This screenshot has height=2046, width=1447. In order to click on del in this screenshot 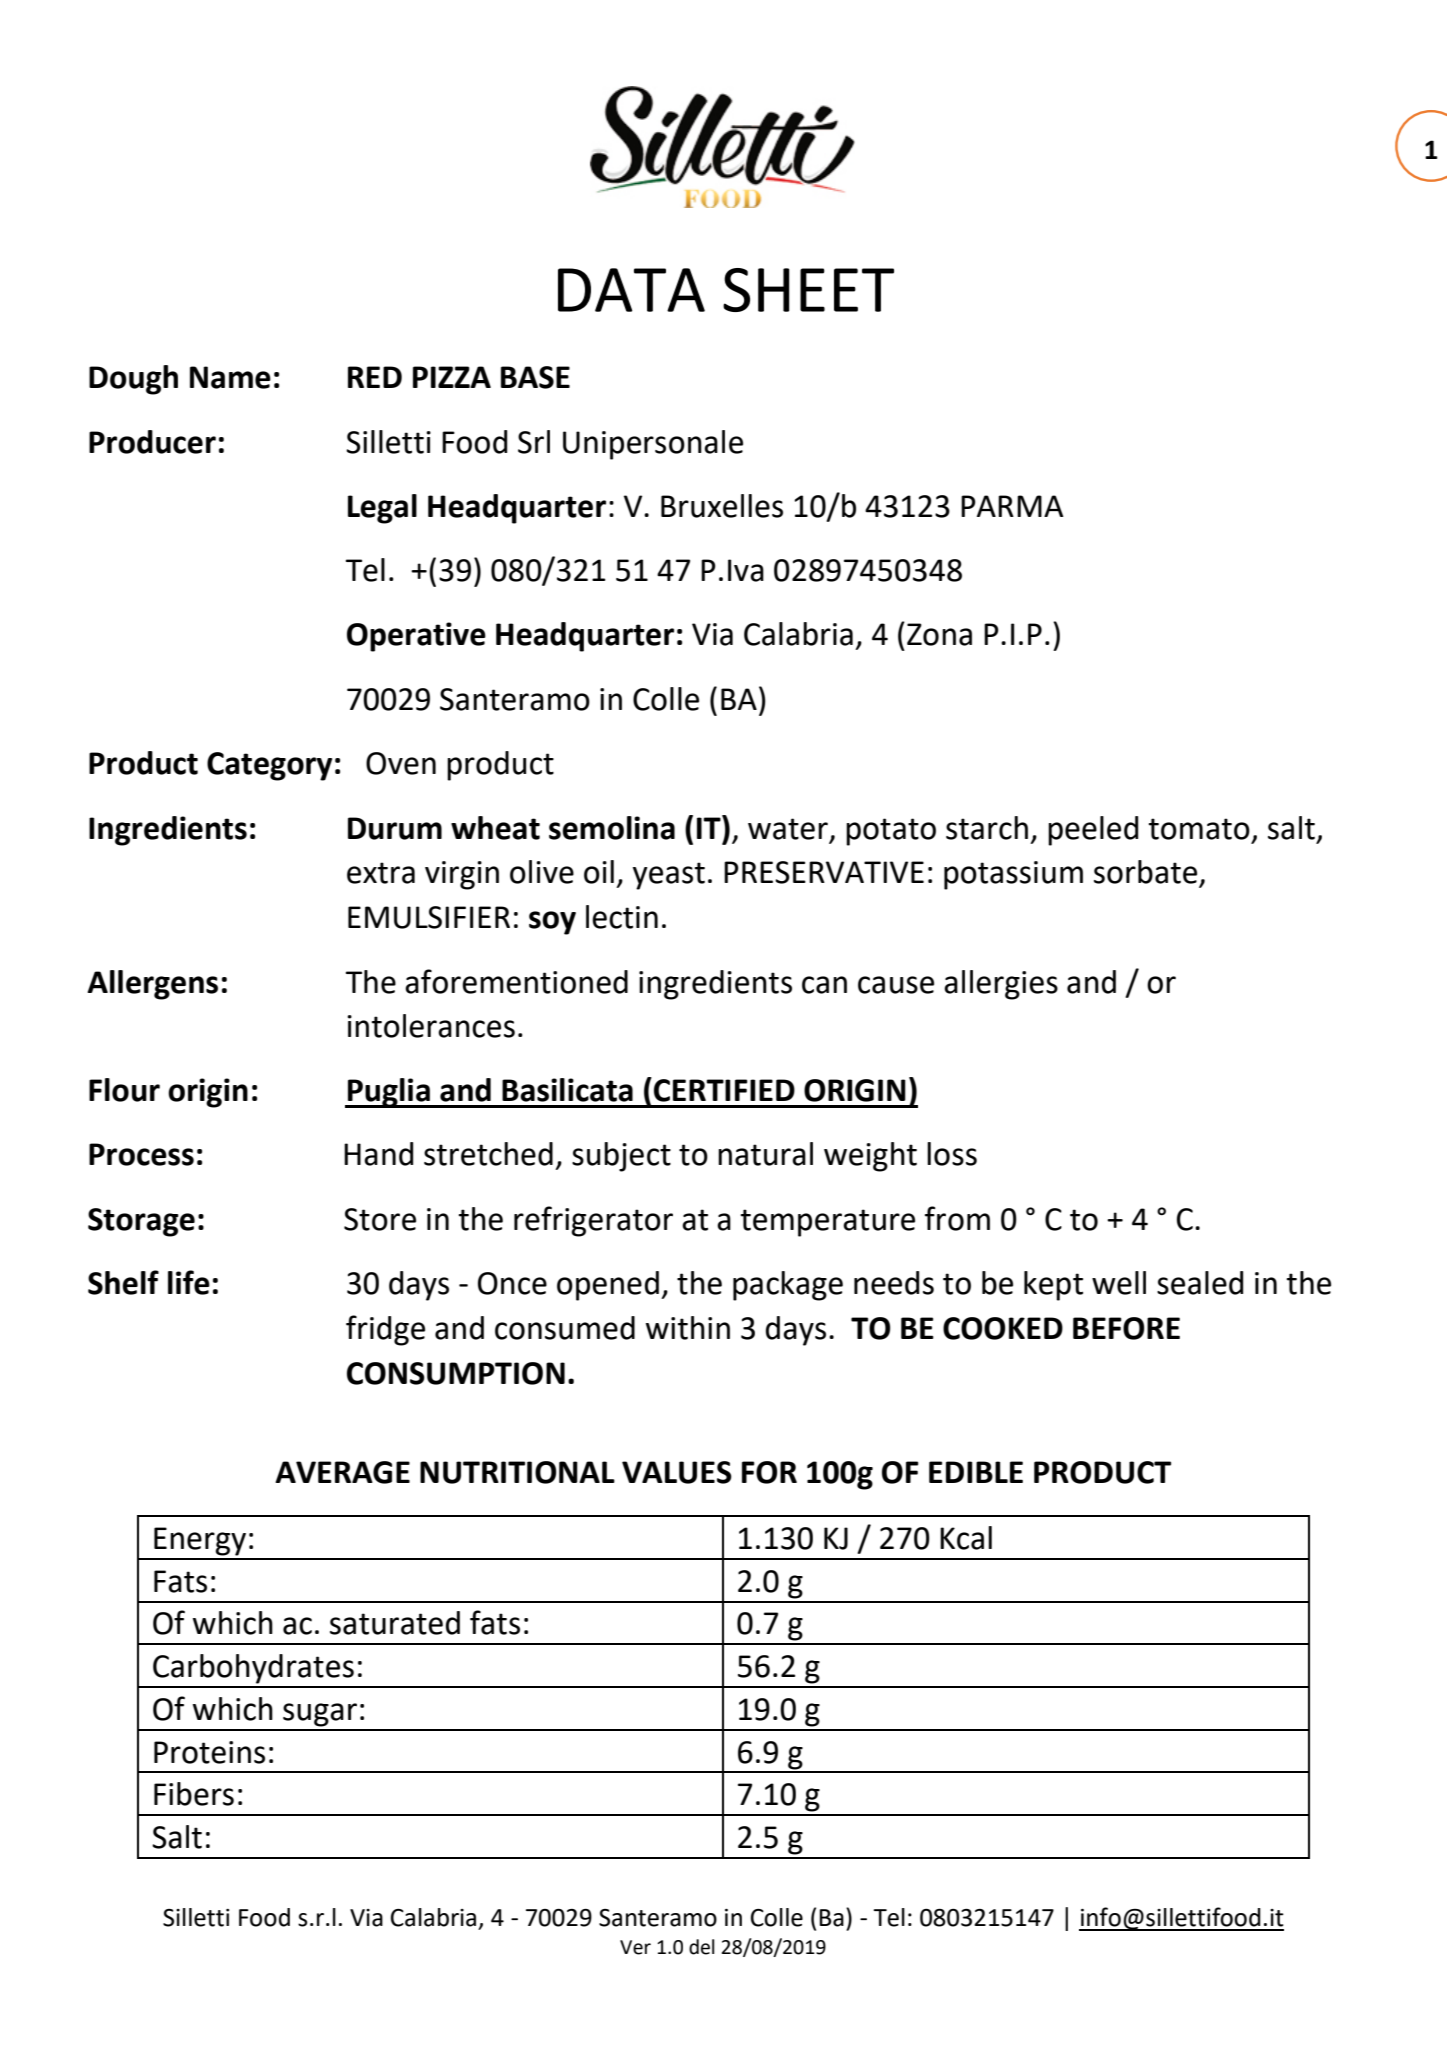, I will do `click(701, 1947)`.
